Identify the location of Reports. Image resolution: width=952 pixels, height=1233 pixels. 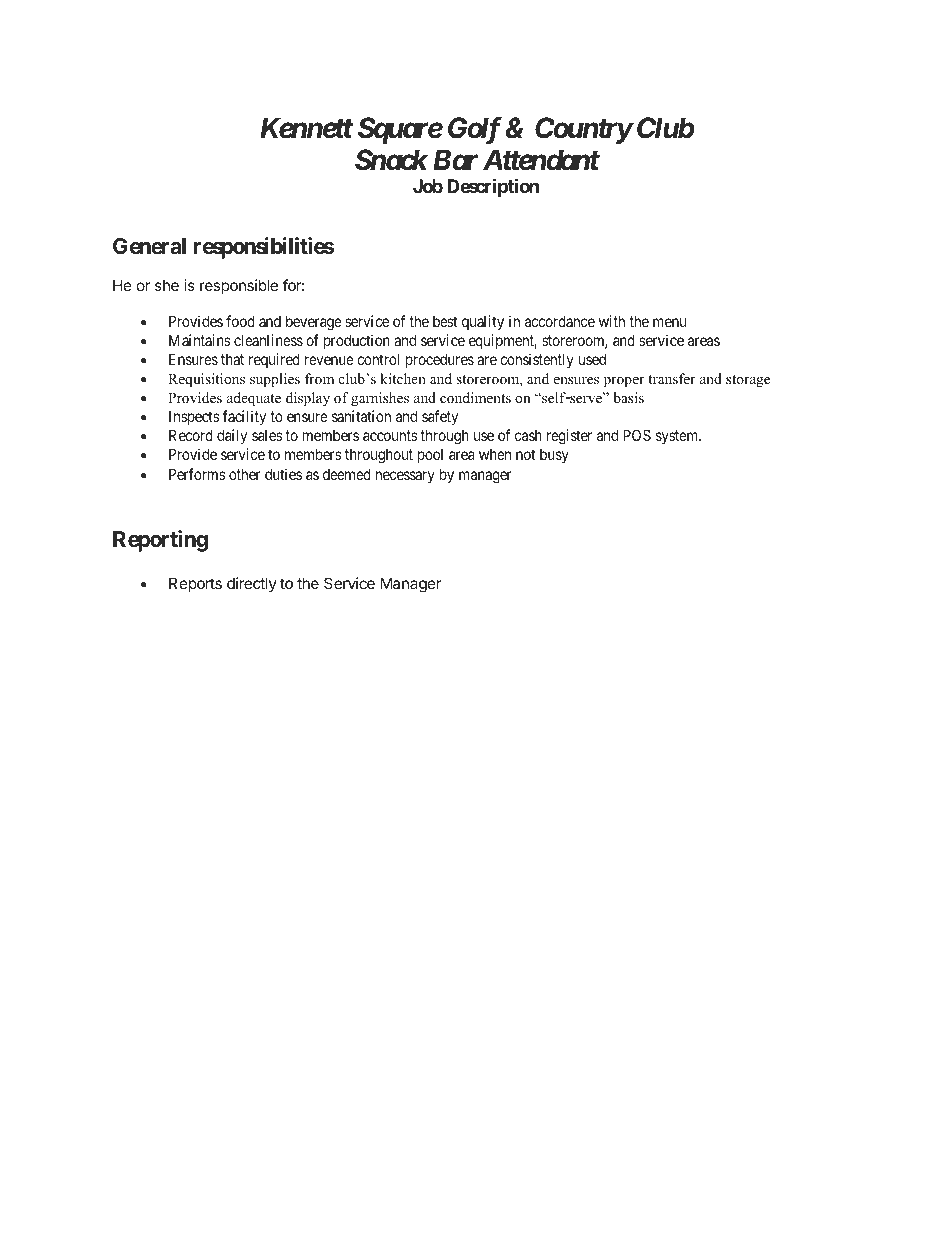
(195, 584).
